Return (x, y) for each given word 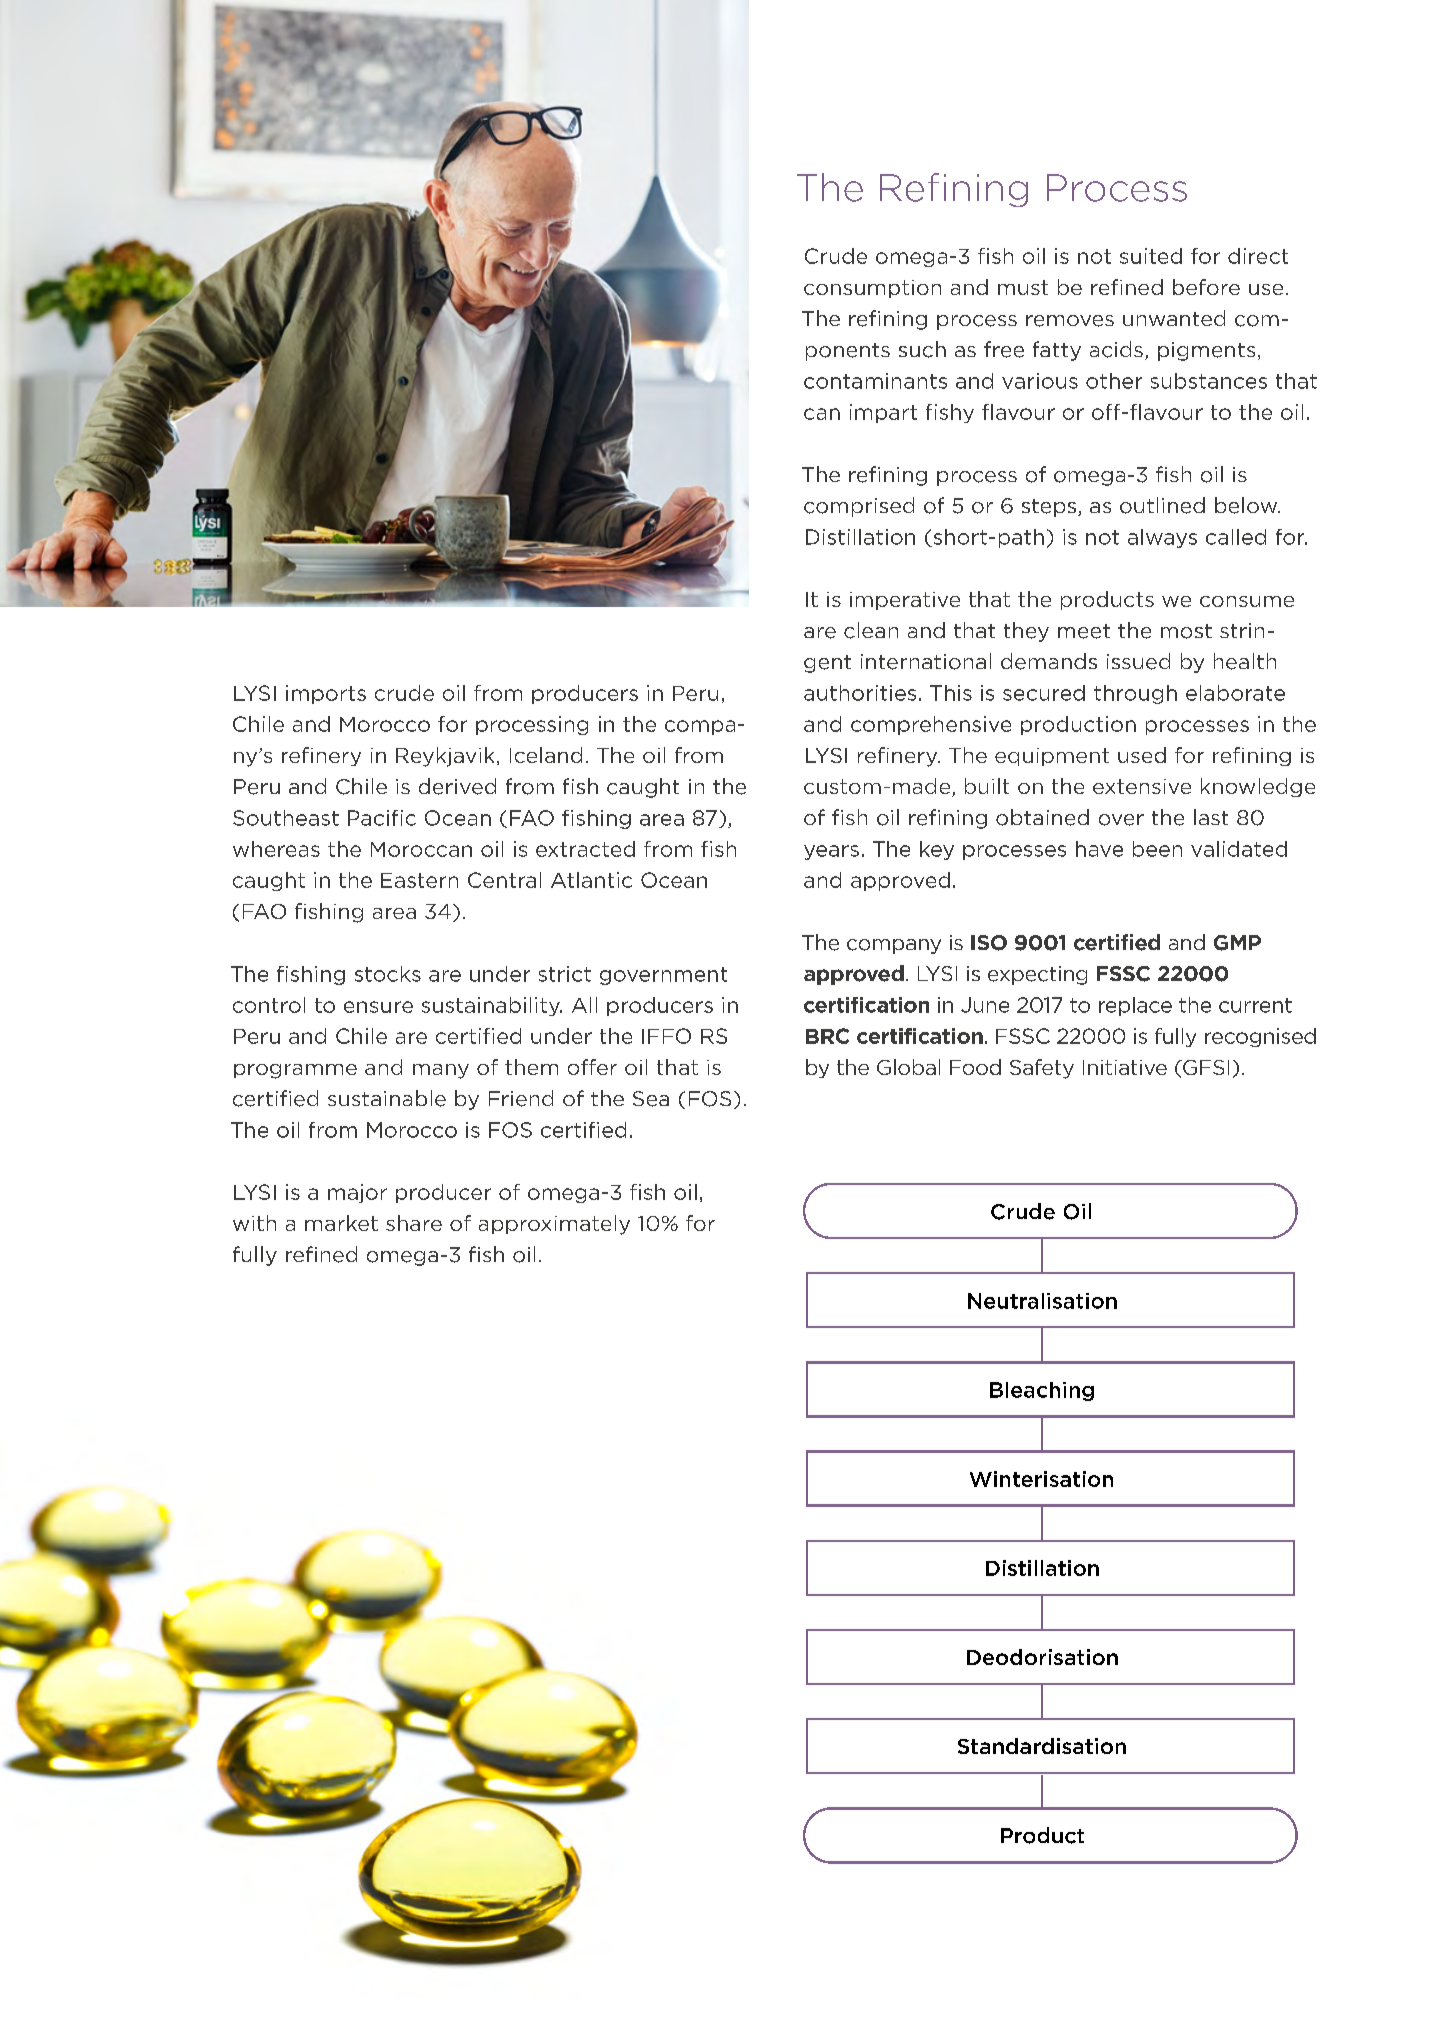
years (831, 852)
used (1142, 755)
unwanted (1174, 318)
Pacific (382, 818)
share (414, 1223)
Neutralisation (1042, 1301)
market (341, 1223)
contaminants (875, 381)
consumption (872, 289)
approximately (554, 1225)
